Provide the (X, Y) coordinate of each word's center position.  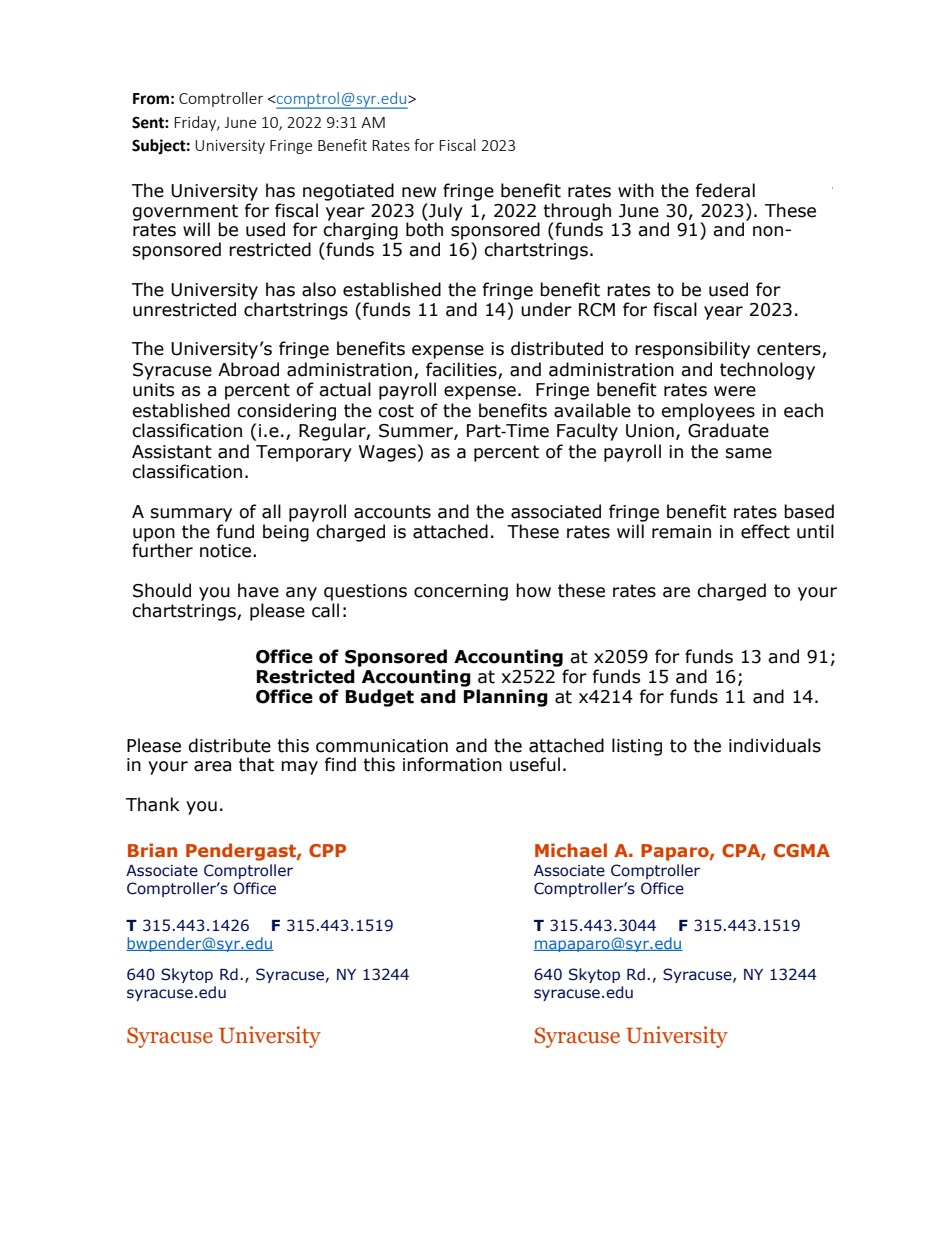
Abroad (248, 369)
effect (765, 531)
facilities (462, 370)
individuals (775, 745)
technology (767, 371)
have (258, 590)
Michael (571, 850)
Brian (152, 850)
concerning (461, 592)
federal (725, 190)
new (419, 192)
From (151, 99)
